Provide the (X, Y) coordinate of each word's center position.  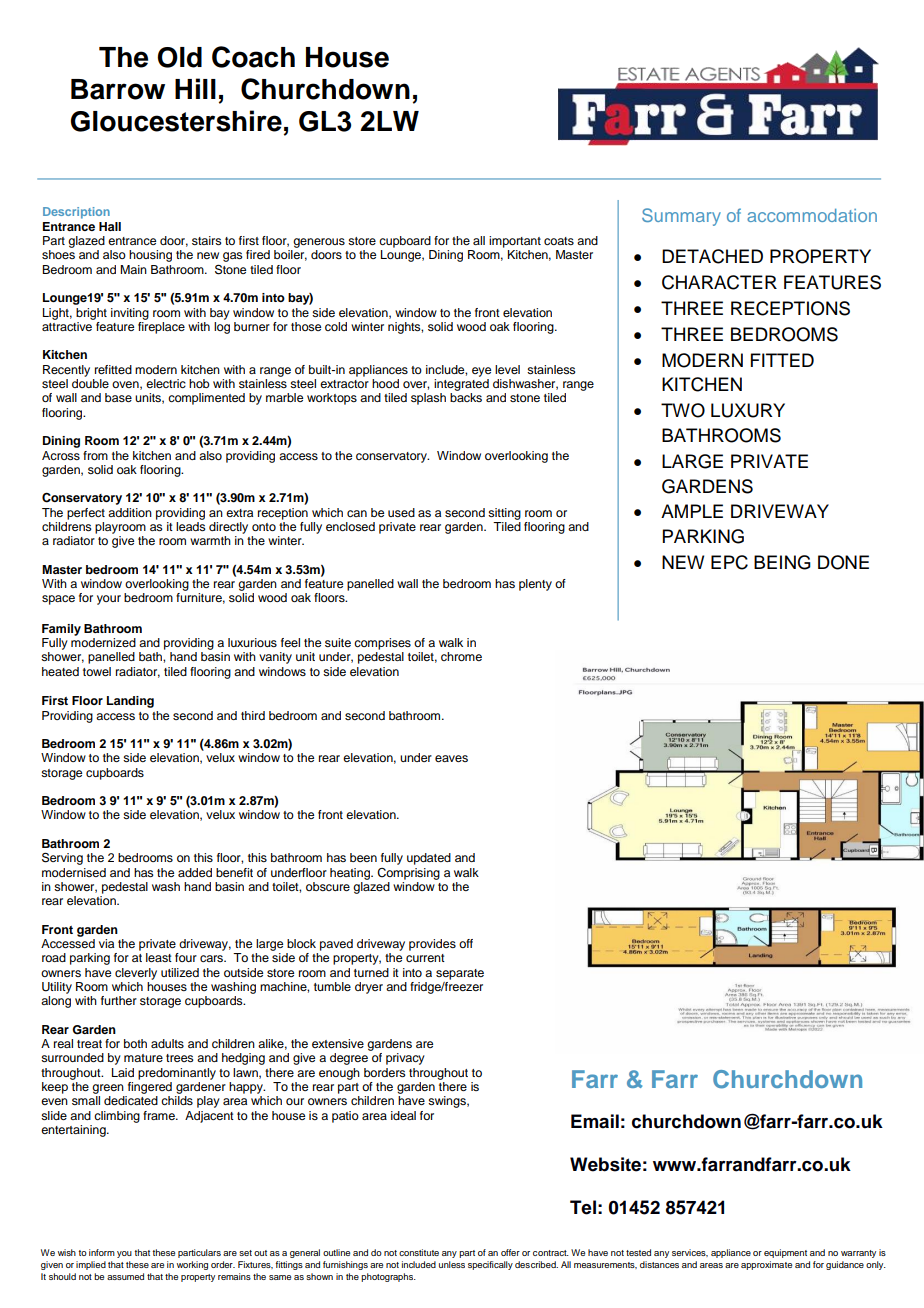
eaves (451, 758)
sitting (504, 514)
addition (130, 512)
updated (429, 859)
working (192, 1265)
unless (452, 1264)
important (515, 242)
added (195, 872)
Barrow (118, 89)
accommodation (812, 215)
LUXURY (748, 410)
